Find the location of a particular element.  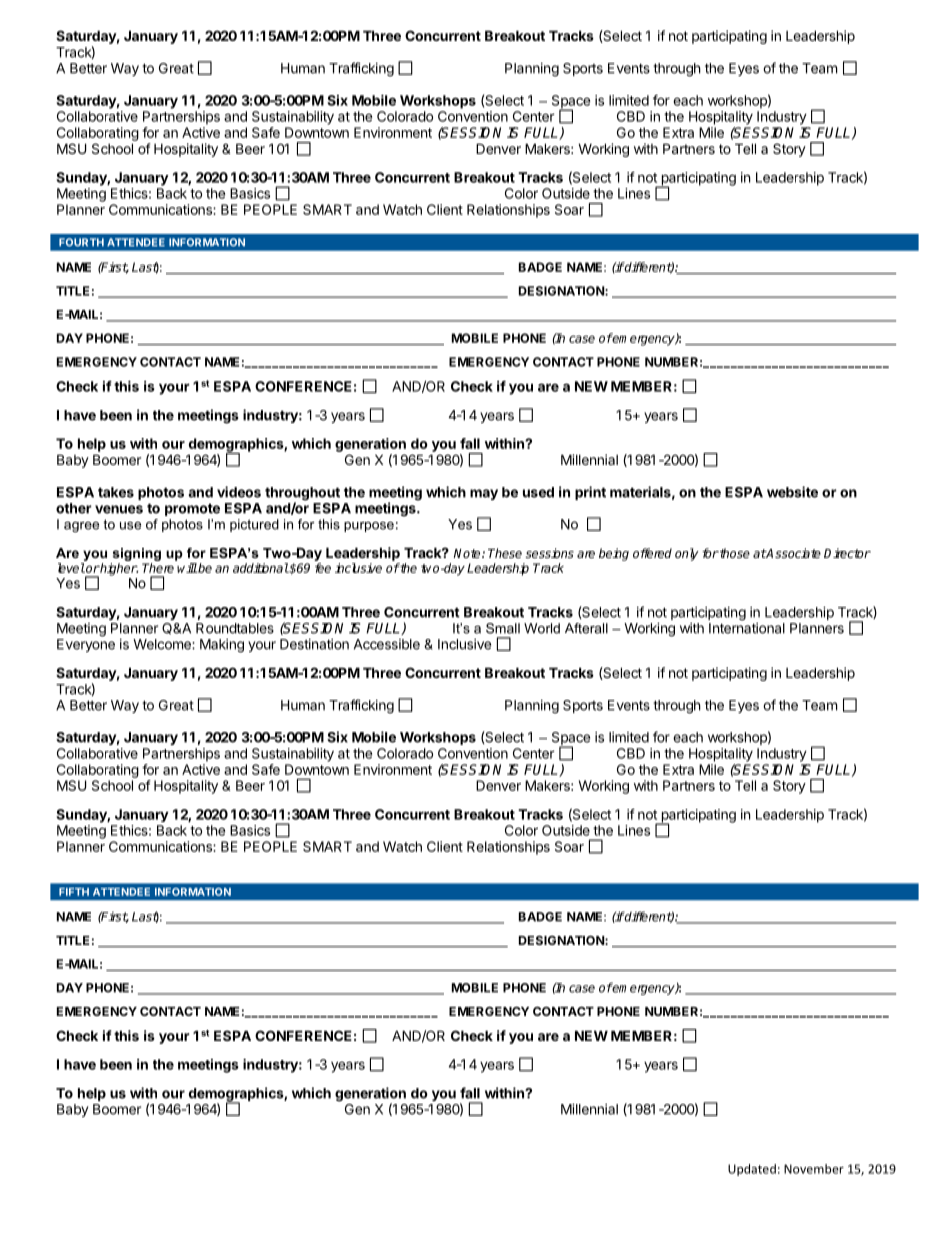

Accessible is located at coordinates (387, 644).
